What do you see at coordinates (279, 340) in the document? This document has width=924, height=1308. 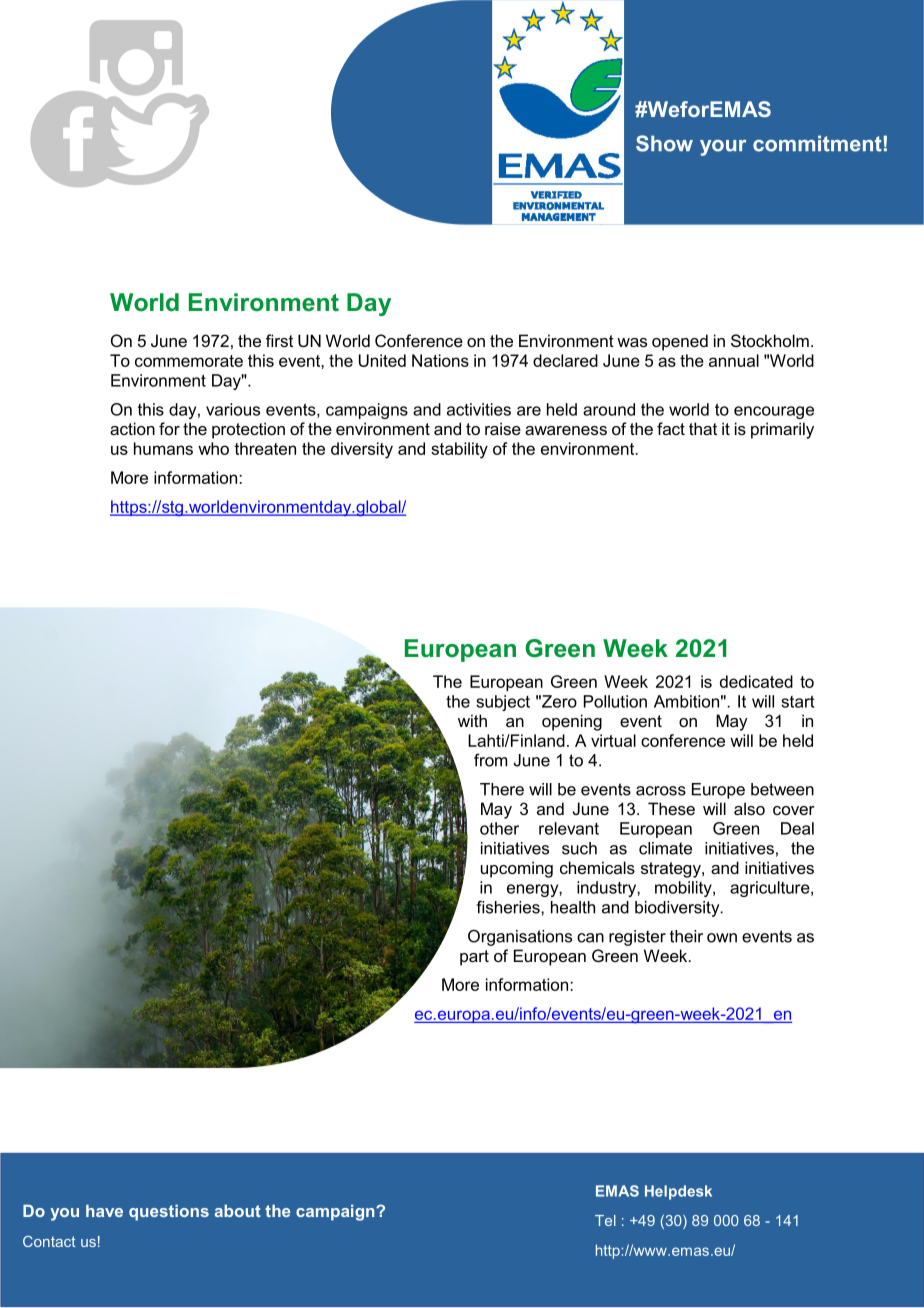 I see `first` at bounding box center [279, 340].
